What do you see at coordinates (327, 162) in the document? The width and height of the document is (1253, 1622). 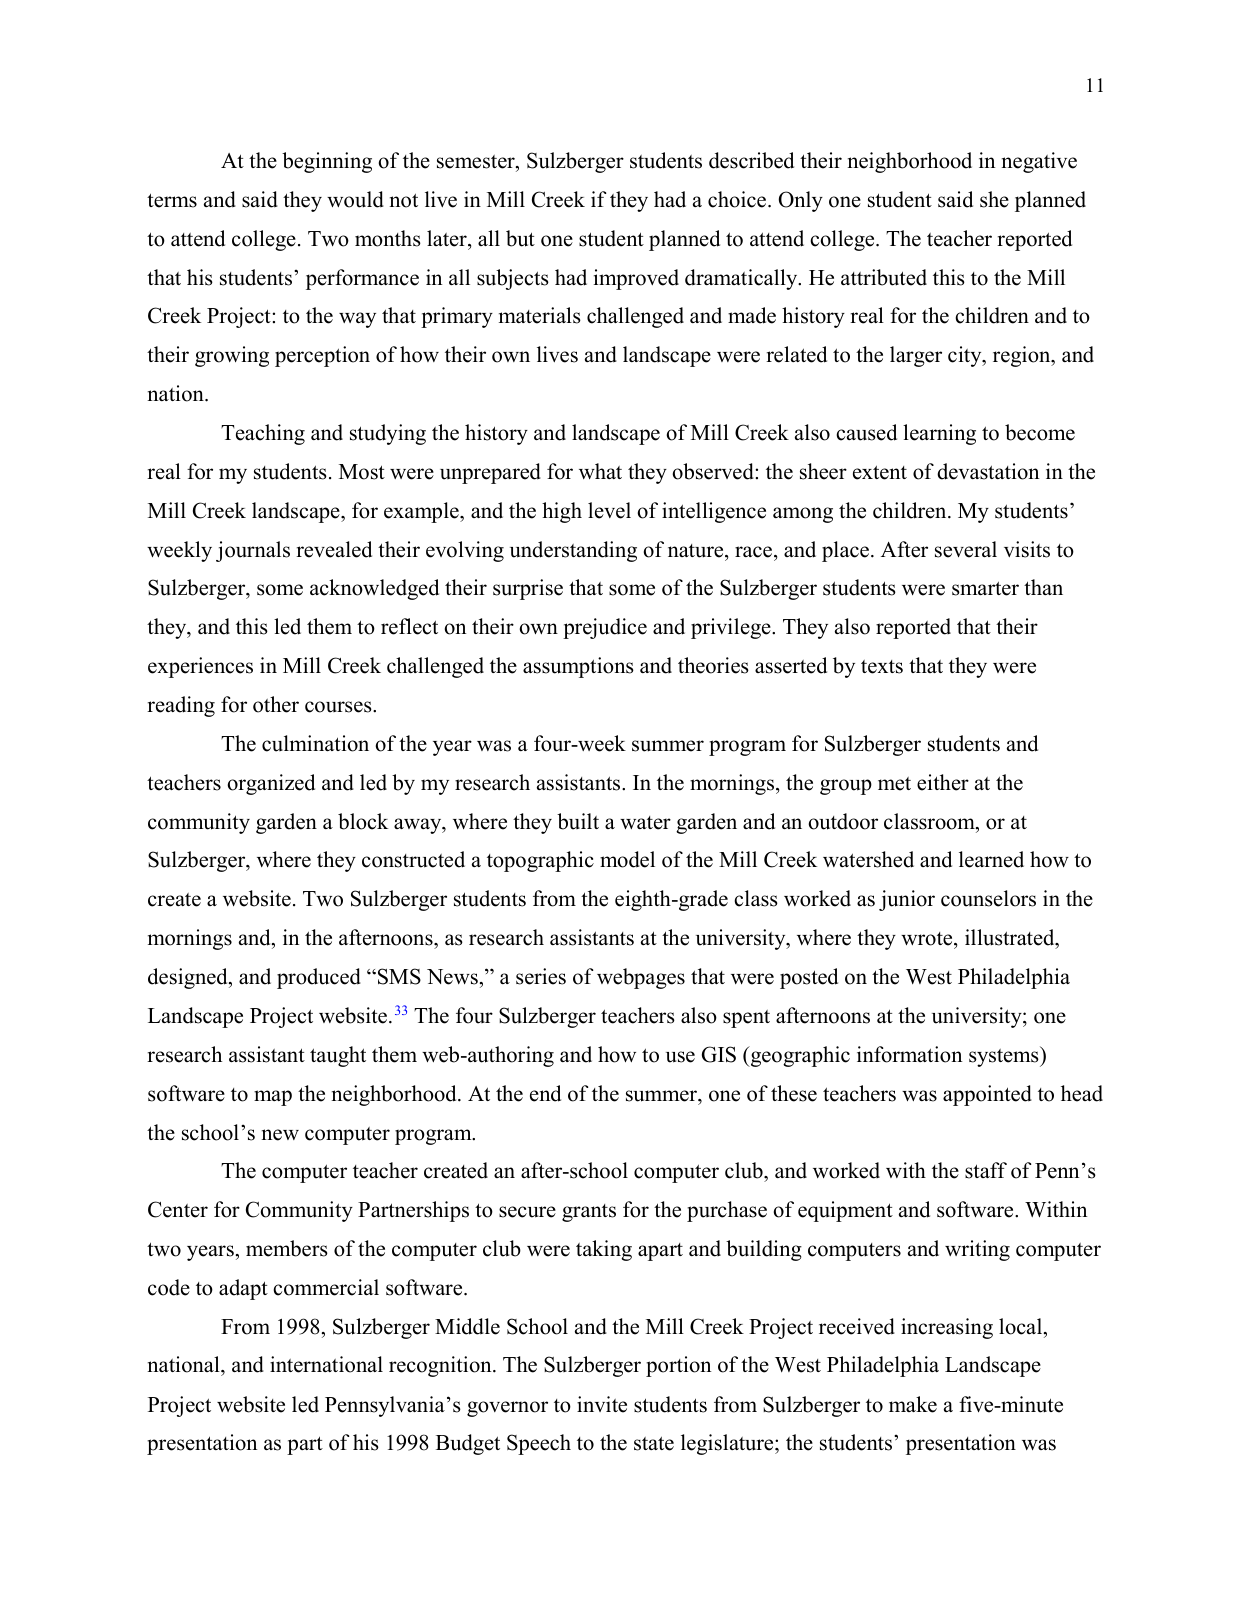 I see `beginning` at bounding box center [327, 162].
